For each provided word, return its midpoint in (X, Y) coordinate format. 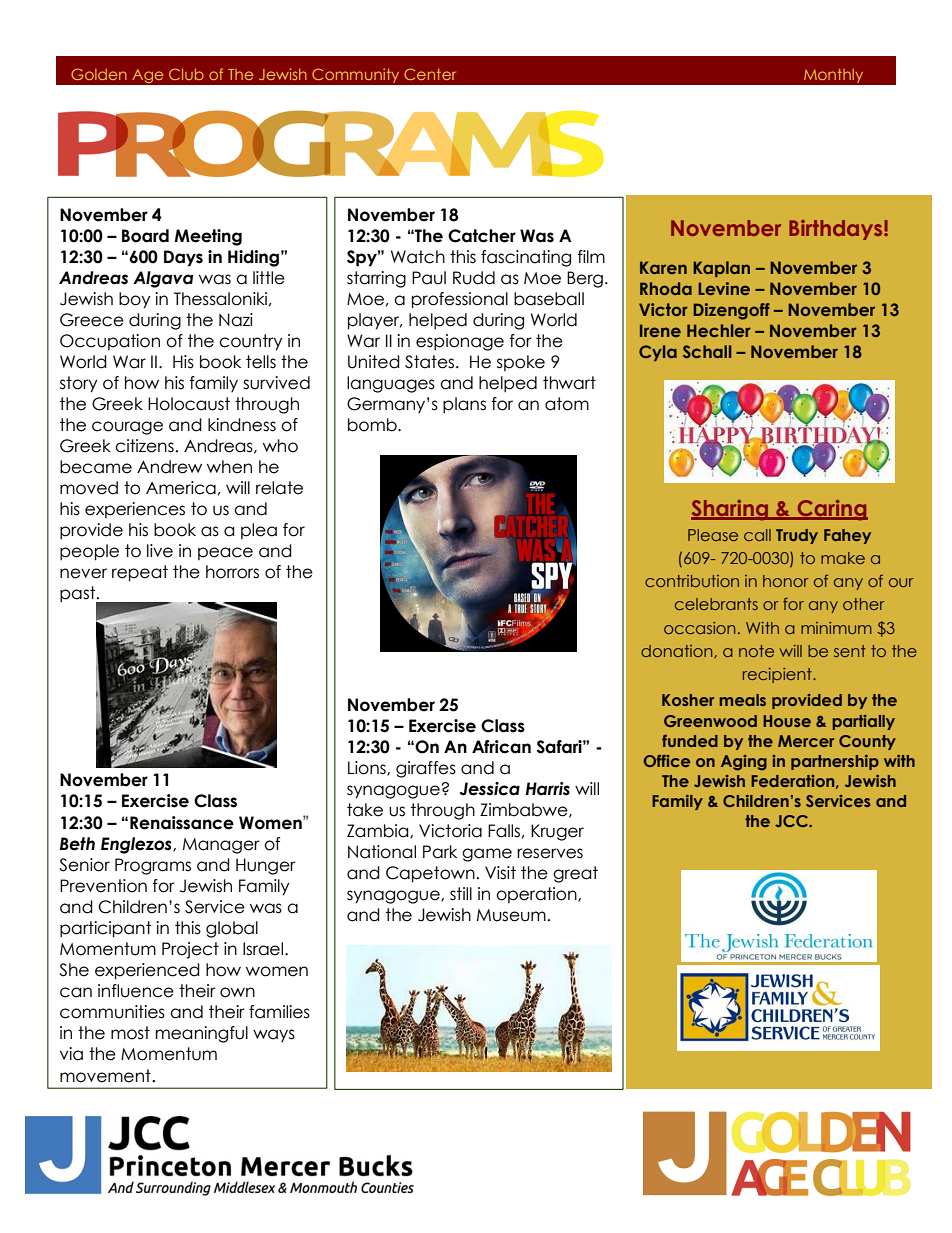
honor (786, 581)
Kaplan (721, 269)
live (160, 551)
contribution (692, 581)
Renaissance (182, 823)
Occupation (110, 342)
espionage (460, 342)
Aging (744, 763)
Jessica (490, 789)
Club (186, 74)
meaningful (202, 1034)
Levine (724, 288)
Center (430, 74)
